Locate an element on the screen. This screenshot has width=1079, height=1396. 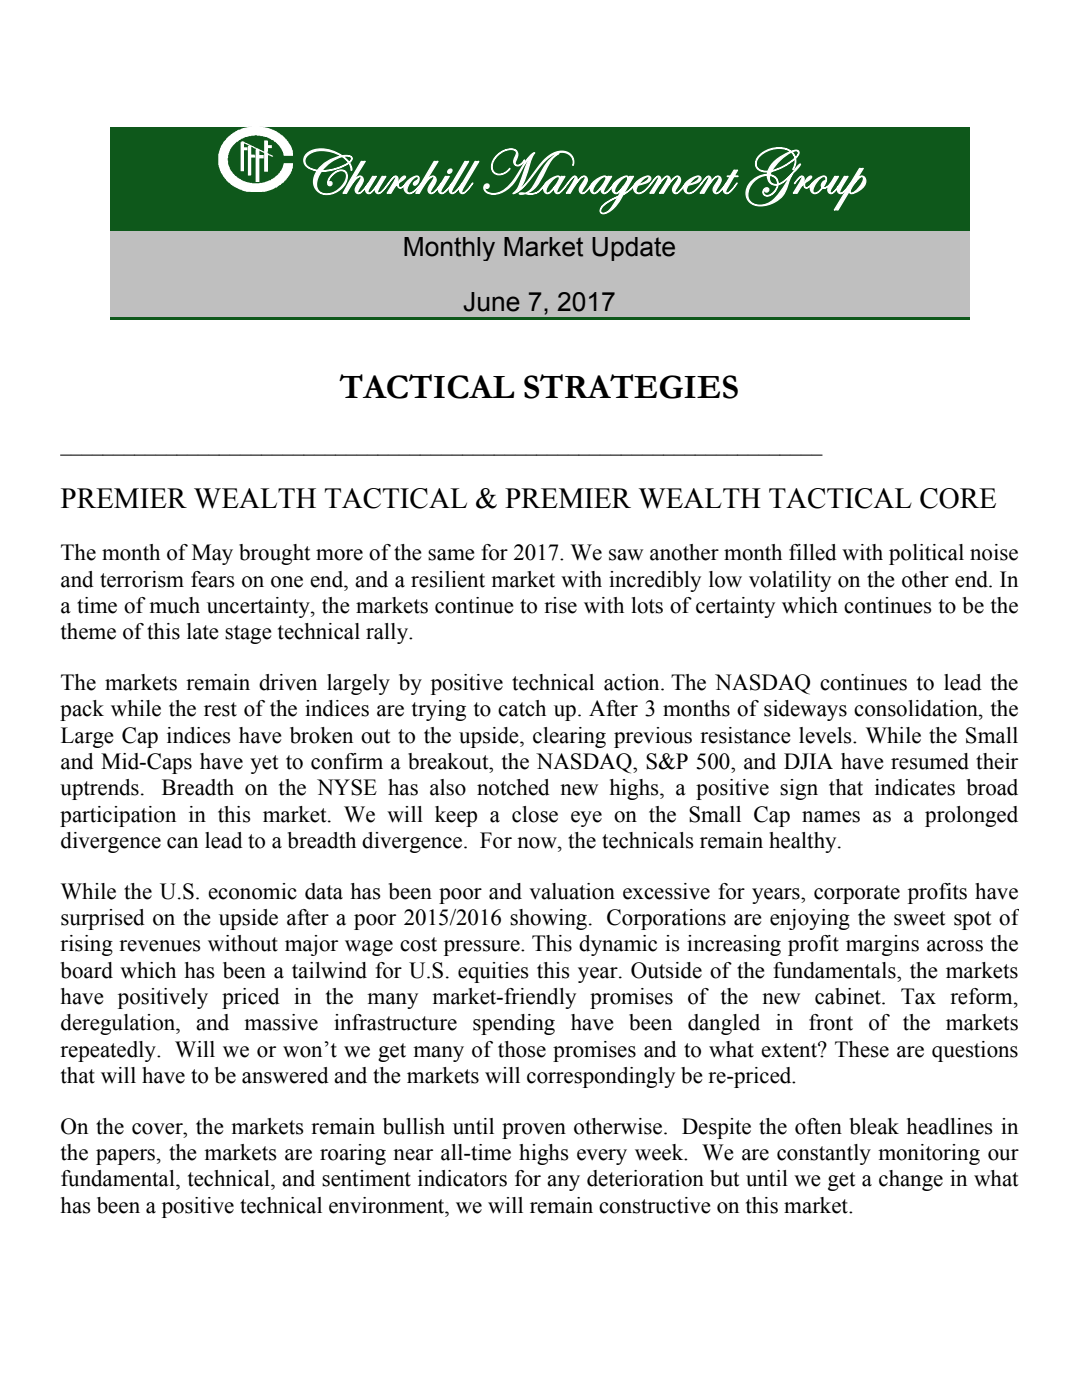
rest is located at coordinates (220, 709).
